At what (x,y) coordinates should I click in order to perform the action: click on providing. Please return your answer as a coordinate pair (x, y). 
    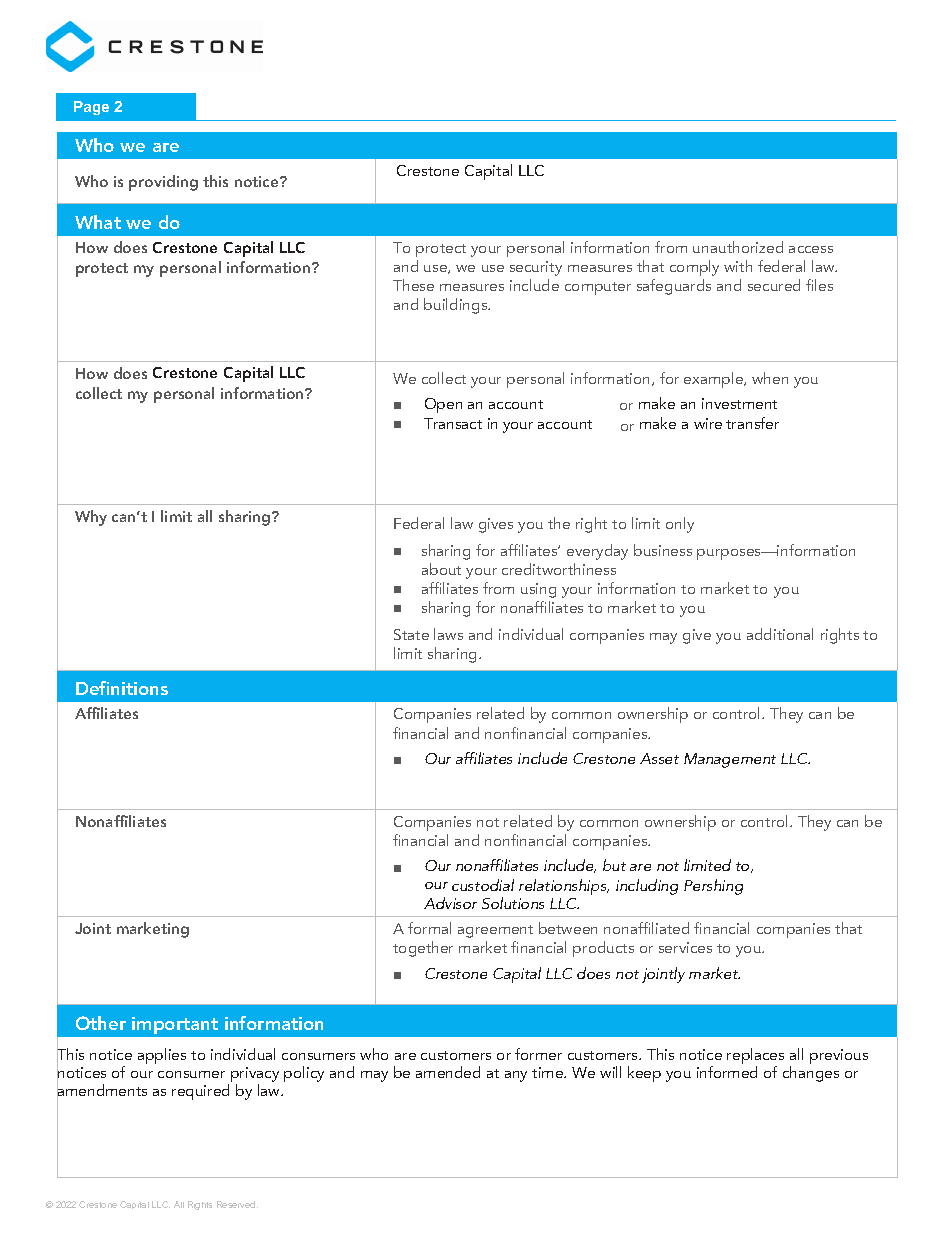
    Looking at the image, I should click on (163, 183).
